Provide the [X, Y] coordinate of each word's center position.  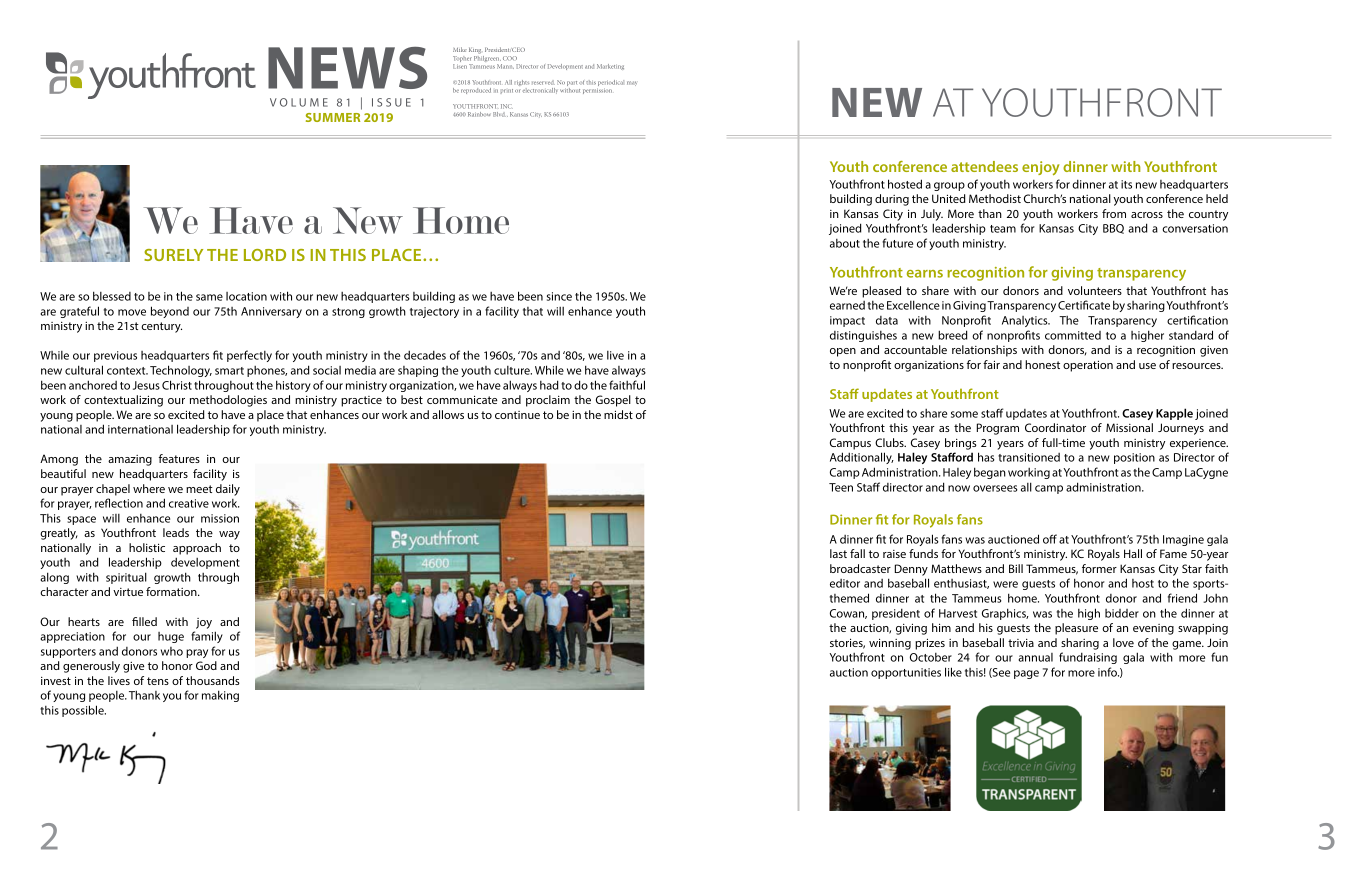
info [1108, 672]
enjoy [1040, 168]
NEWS [347, 68]
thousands [213, 680]
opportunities [906, 673]
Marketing [610, 67]
